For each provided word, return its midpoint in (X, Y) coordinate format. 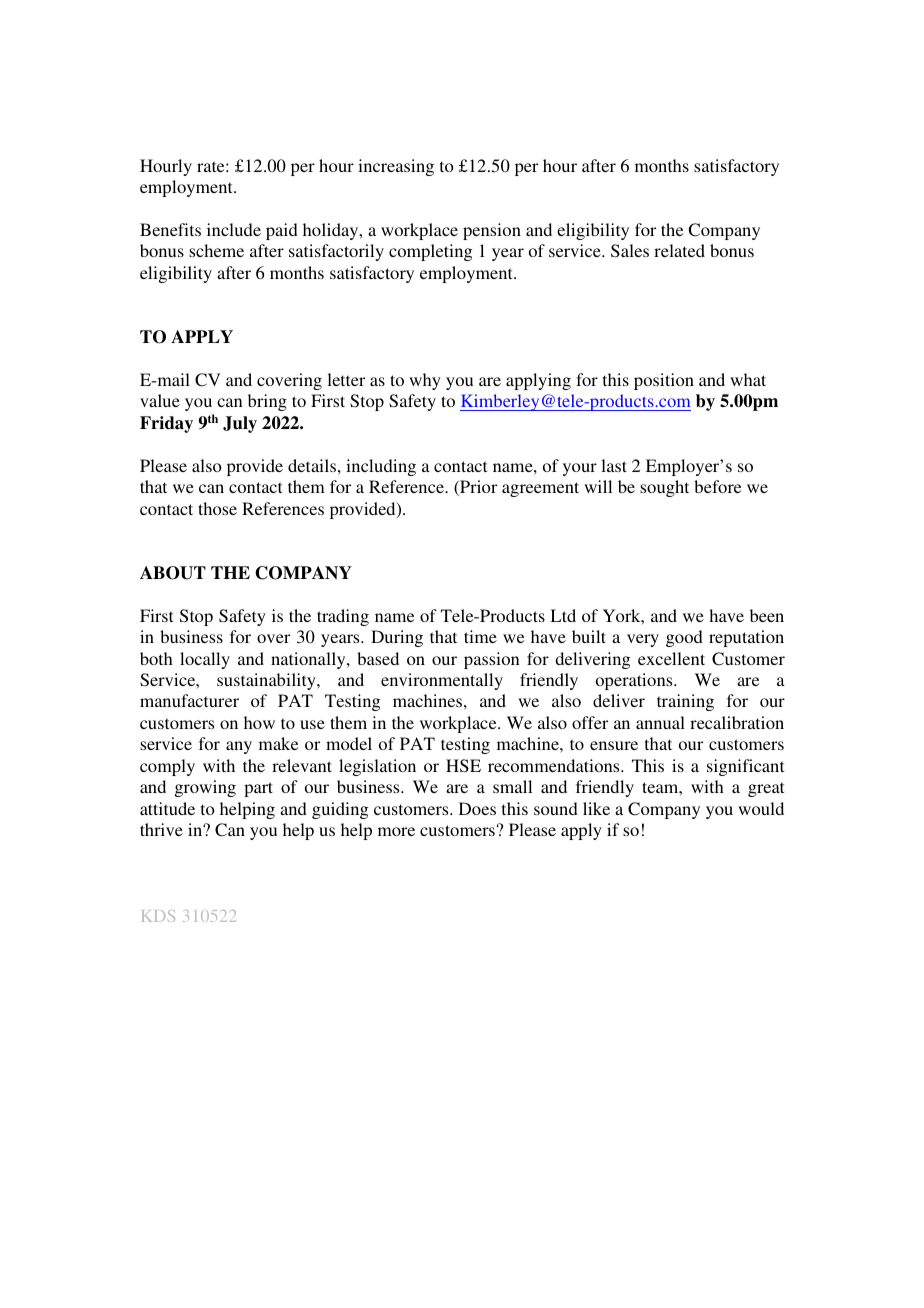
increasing (396, 167)
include (234, 229)
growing (205, 788)
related (679, 250)
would (761, 808)
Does (477, 808)
